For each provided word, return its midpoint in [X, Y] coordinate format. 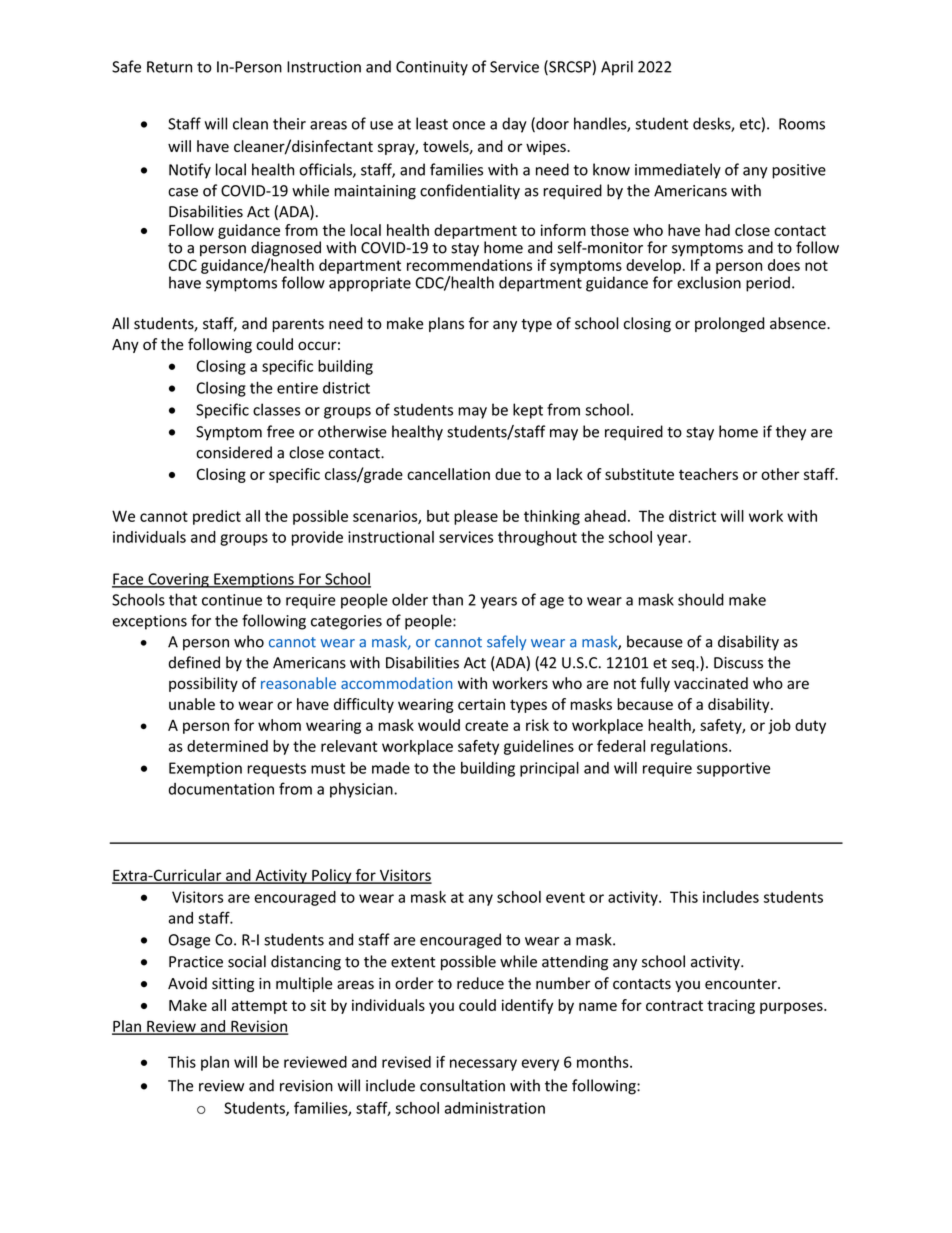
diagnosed [286, 250]
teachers [708, 474]
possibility [203, 684]
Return [169, 67]
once [469, 125]
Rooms [802, 124]
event [565, 897]
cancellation [448, 474]
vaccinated [711, 683]
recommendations [469, 265]
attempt [259, 1007]
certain [481, 704]
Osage [189, 941]
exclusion [709, 282]
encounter [742, 984]
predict [217, 517]
